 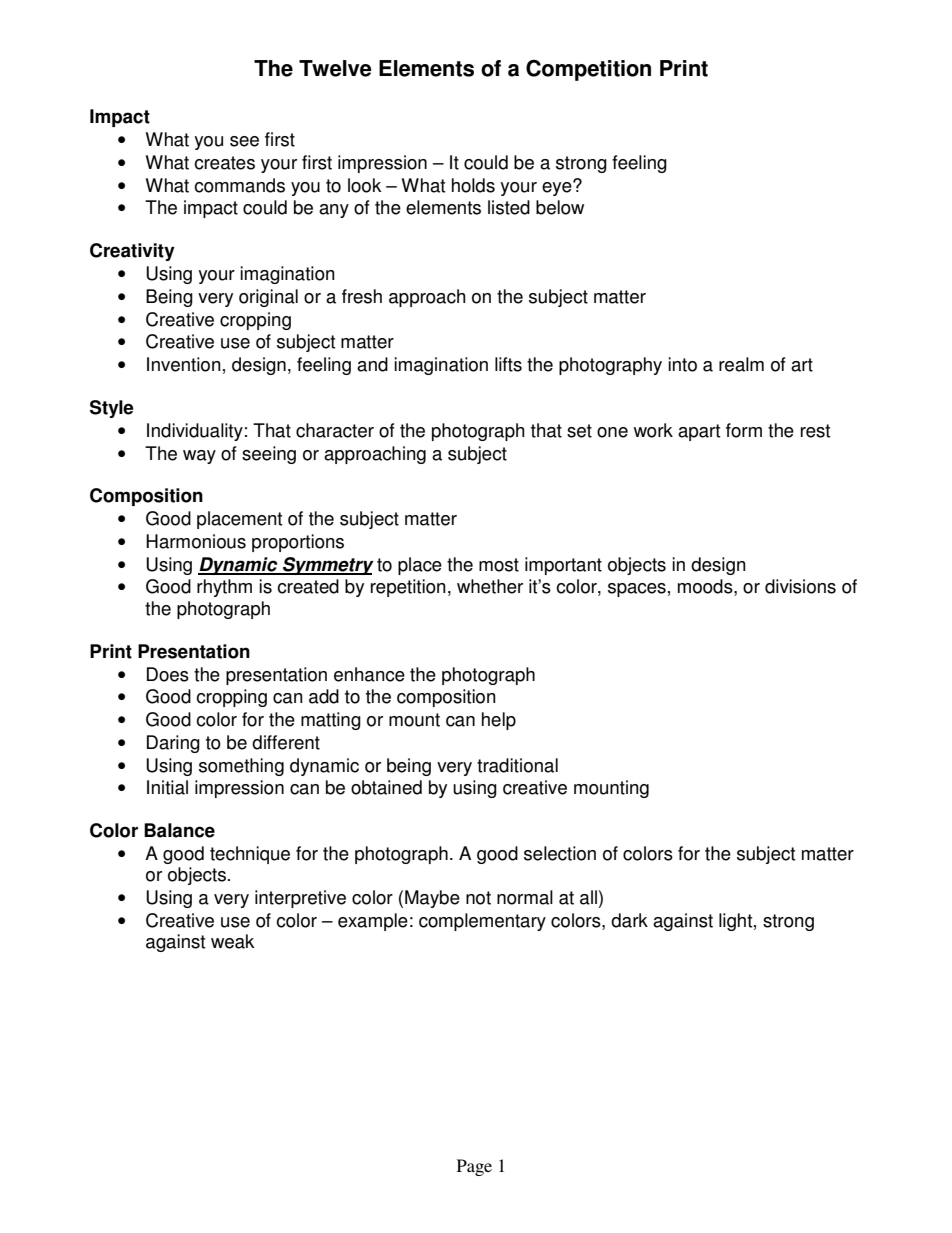 I want to click on form, so click(x=744, y=430).
